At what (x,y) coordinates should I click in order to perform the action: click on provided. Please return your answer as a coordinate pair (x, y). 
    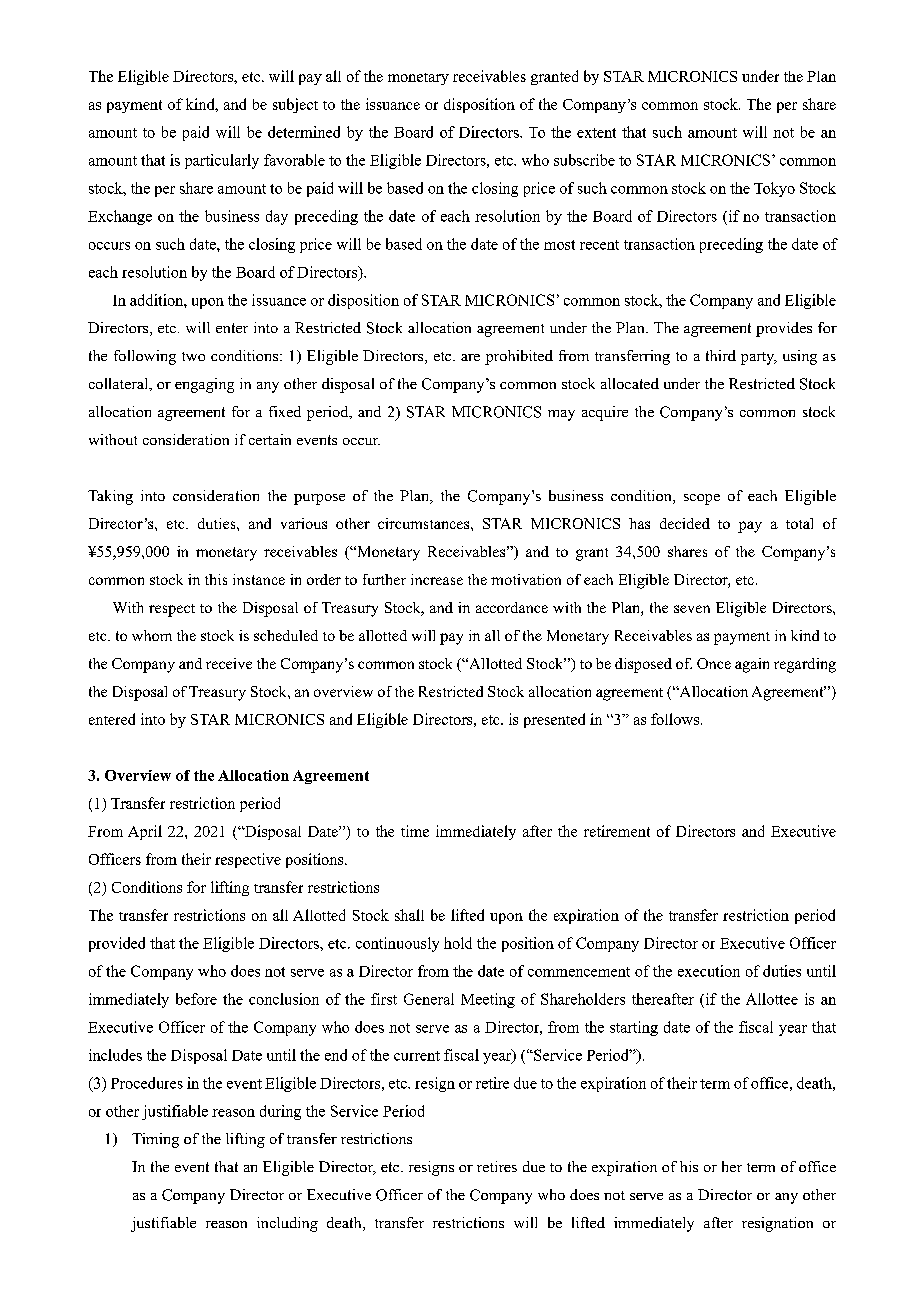
    Looking at the image, I should click on (117, 944).
